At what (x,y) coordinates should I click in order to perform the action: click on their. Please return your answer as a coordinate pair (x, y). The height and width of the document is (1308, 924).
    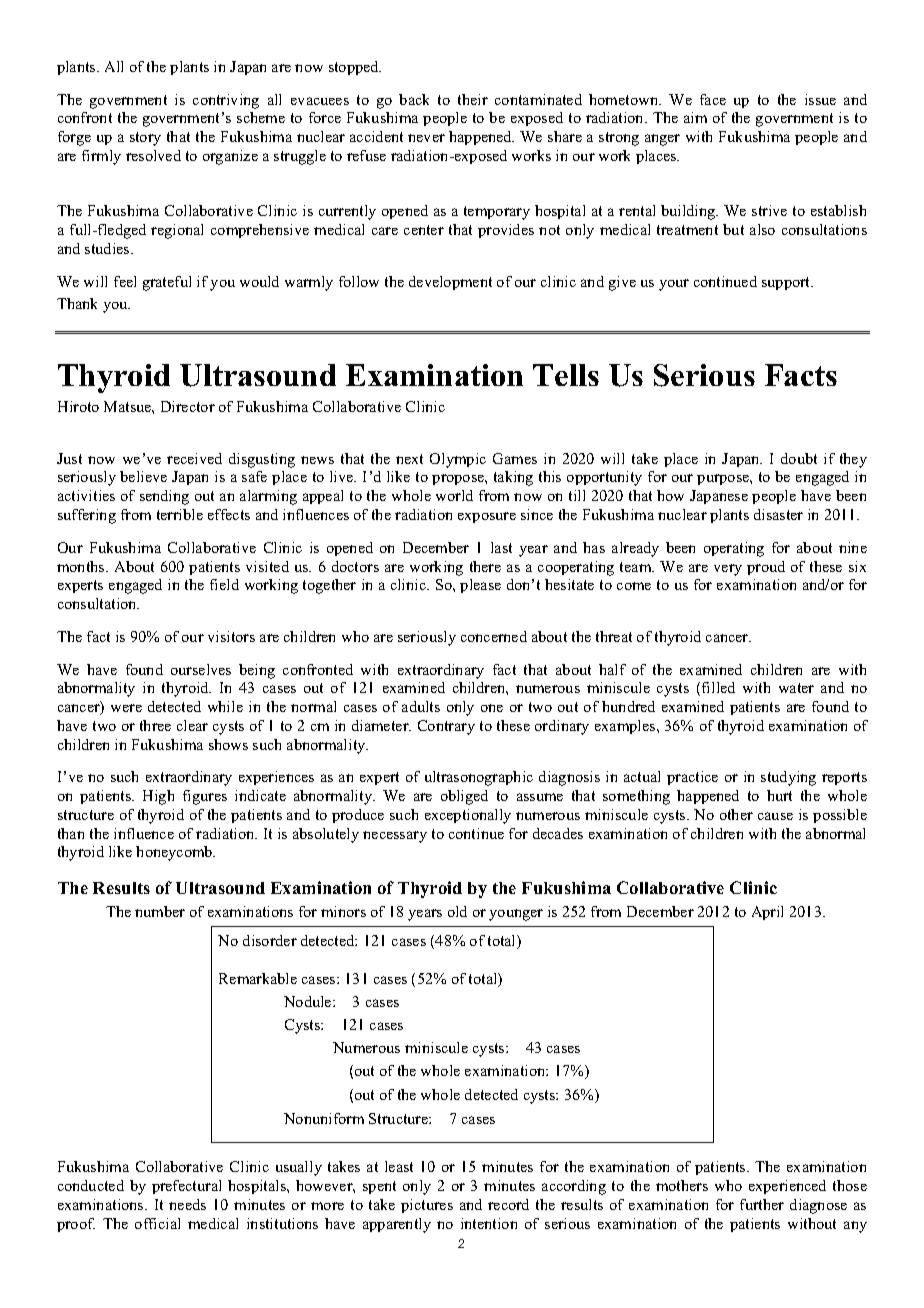
    Looking at the image, I should click on (473, 99).
